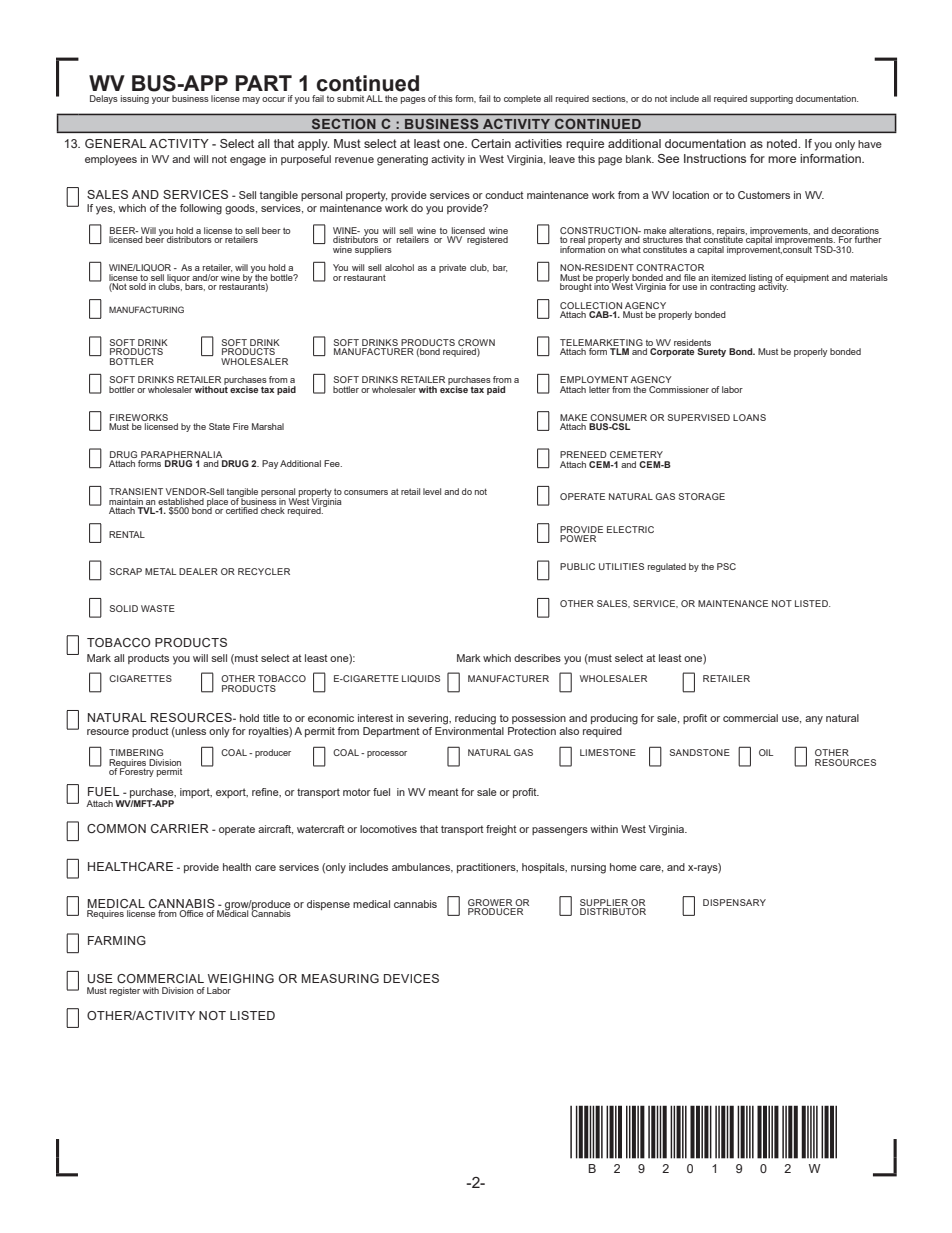 This screenshot has width=952, height=1233. What do you see at coordinates (578, 538) in the screenshot?
I see `POWER` at bounding box center [578, 538].
